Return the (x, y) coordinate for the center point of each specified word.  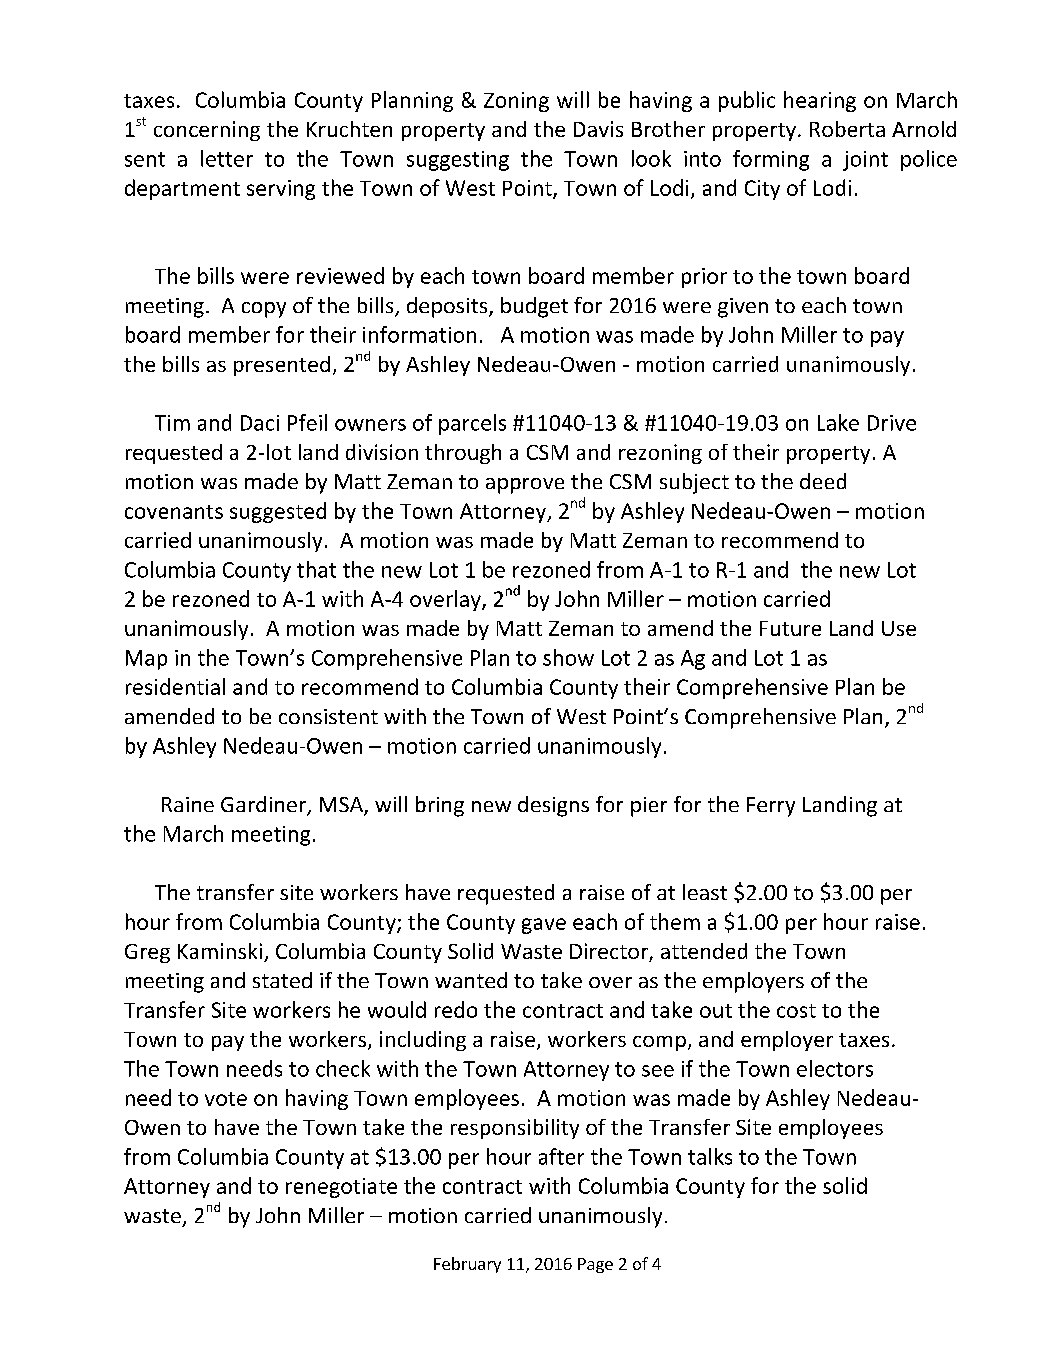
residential (175, 686)
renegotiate (341, 1188)
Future (790, 628)
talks (710, 1156)
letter (227, 158)
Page (595, 1265)
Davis (598, 129)
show (568, 657)
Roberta (847, 129)
